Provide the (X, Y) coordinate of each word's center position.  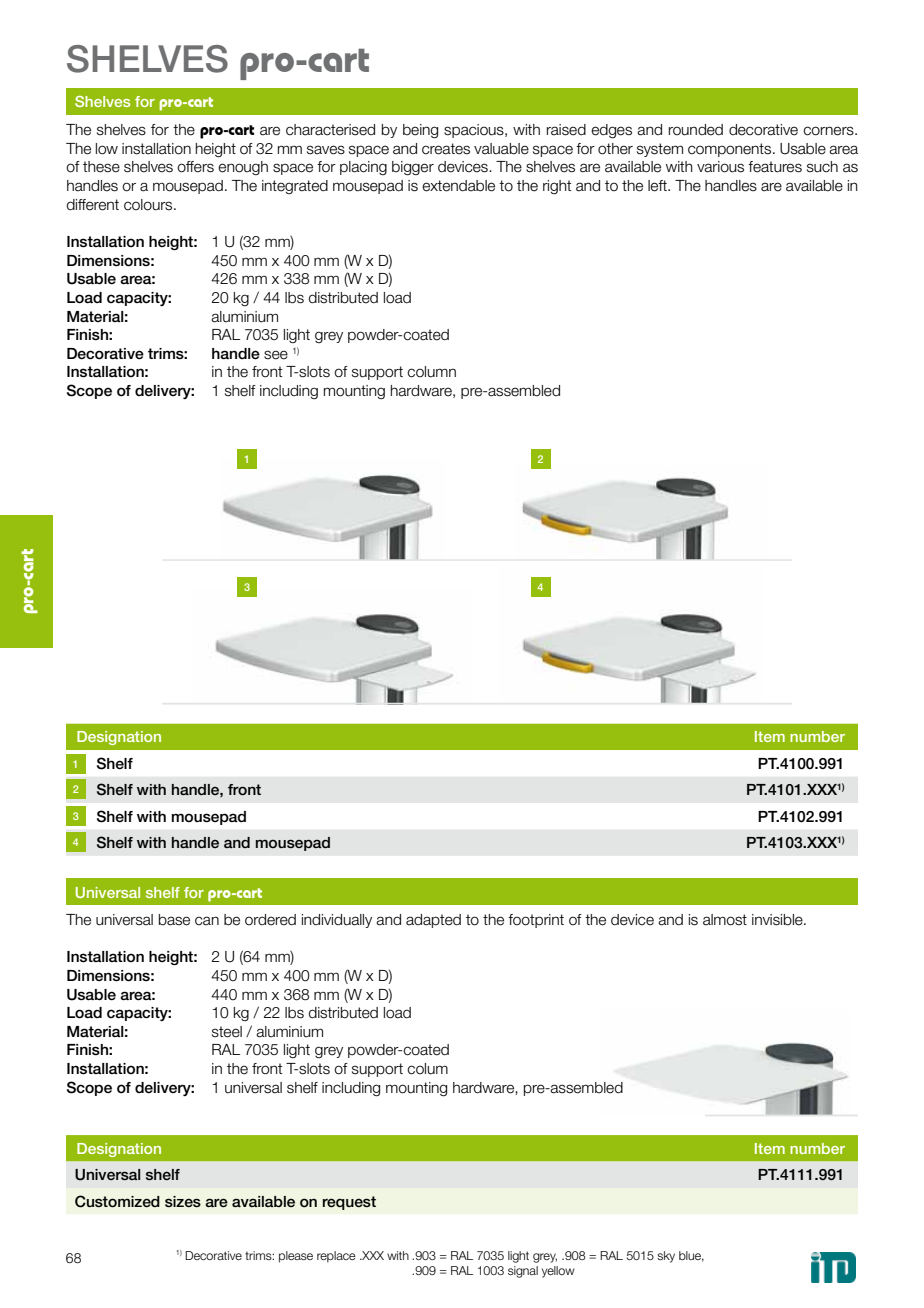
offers (195, 167)
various (720, 167)
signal (523, 1272)
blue (691, 1256)
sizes (183, 1202)
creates (446, 149)
